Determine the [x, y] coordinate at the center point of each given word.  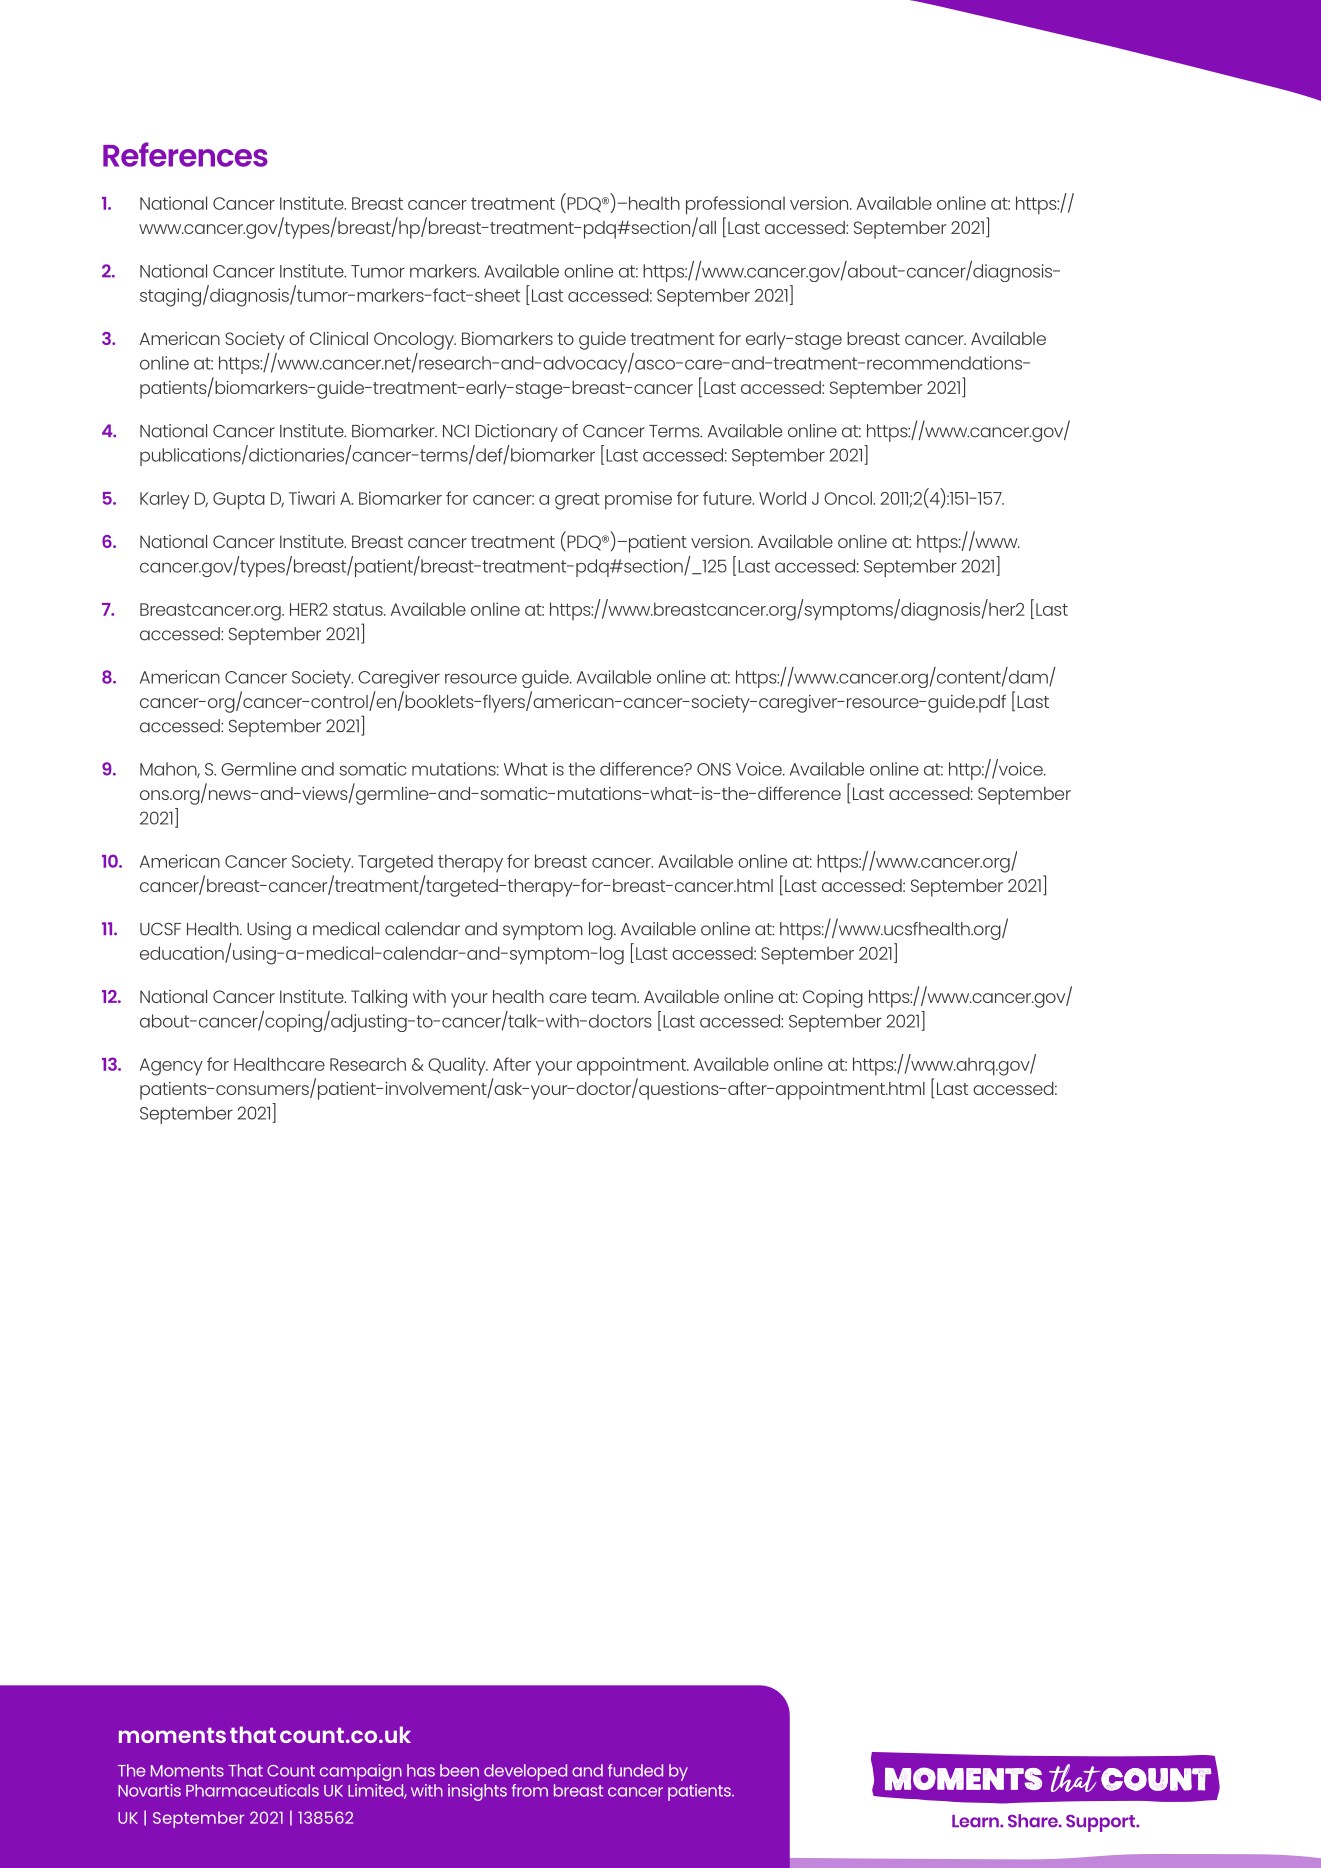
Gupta [239, 501]
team [615, 997]
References [185, 154]
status [359, 609]
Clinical [339, 338]
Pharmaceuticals [252, 1790]
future [728, 498]
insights [477, 1792]
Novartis [149, 1790]
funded [635, 1770]
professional [735, 205]
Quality [458, 1066]
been [459, 1770]
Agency [171, 1067]
